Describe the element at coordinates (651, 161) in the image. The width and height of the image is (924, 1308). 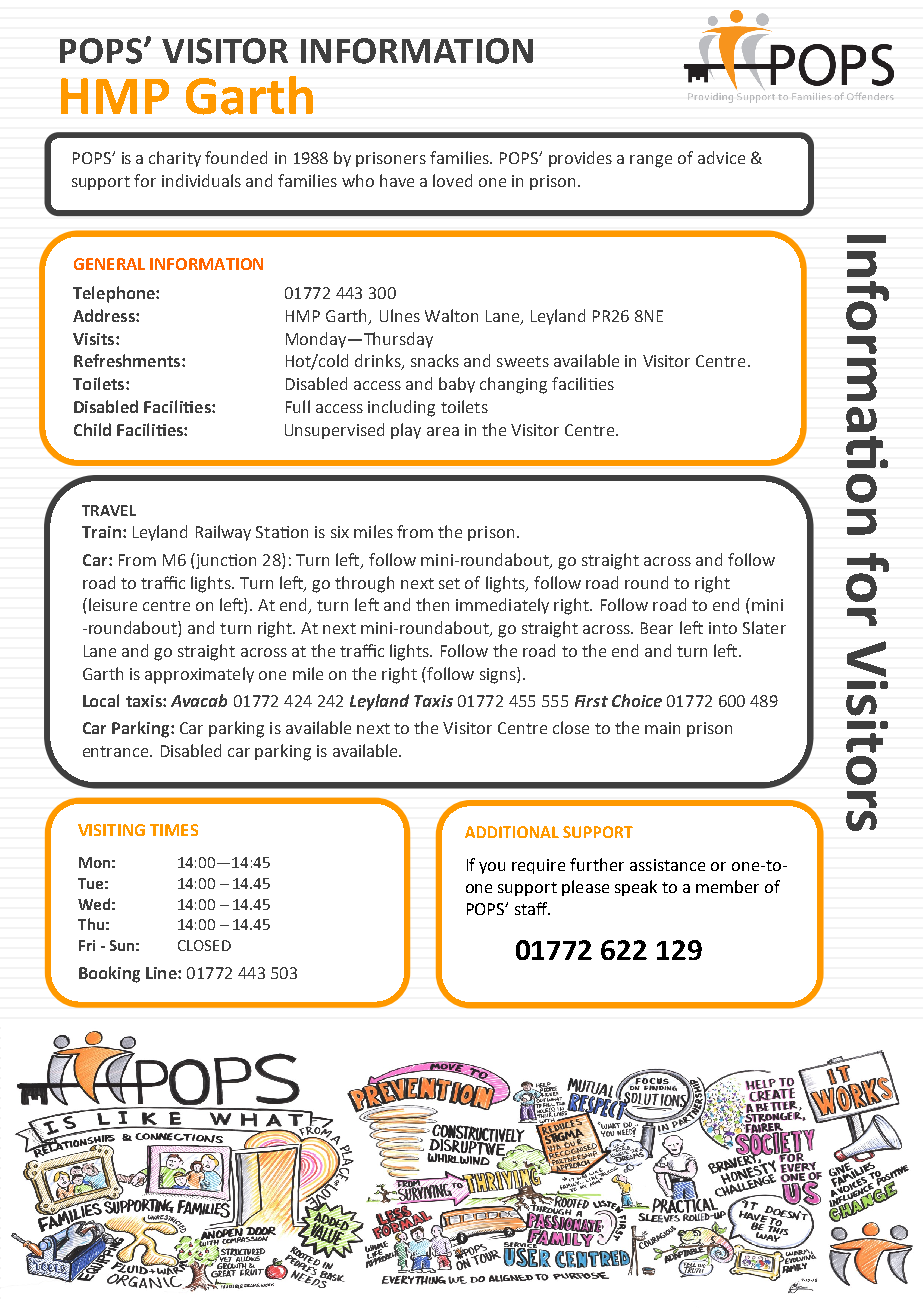
I see `range` at that location.
